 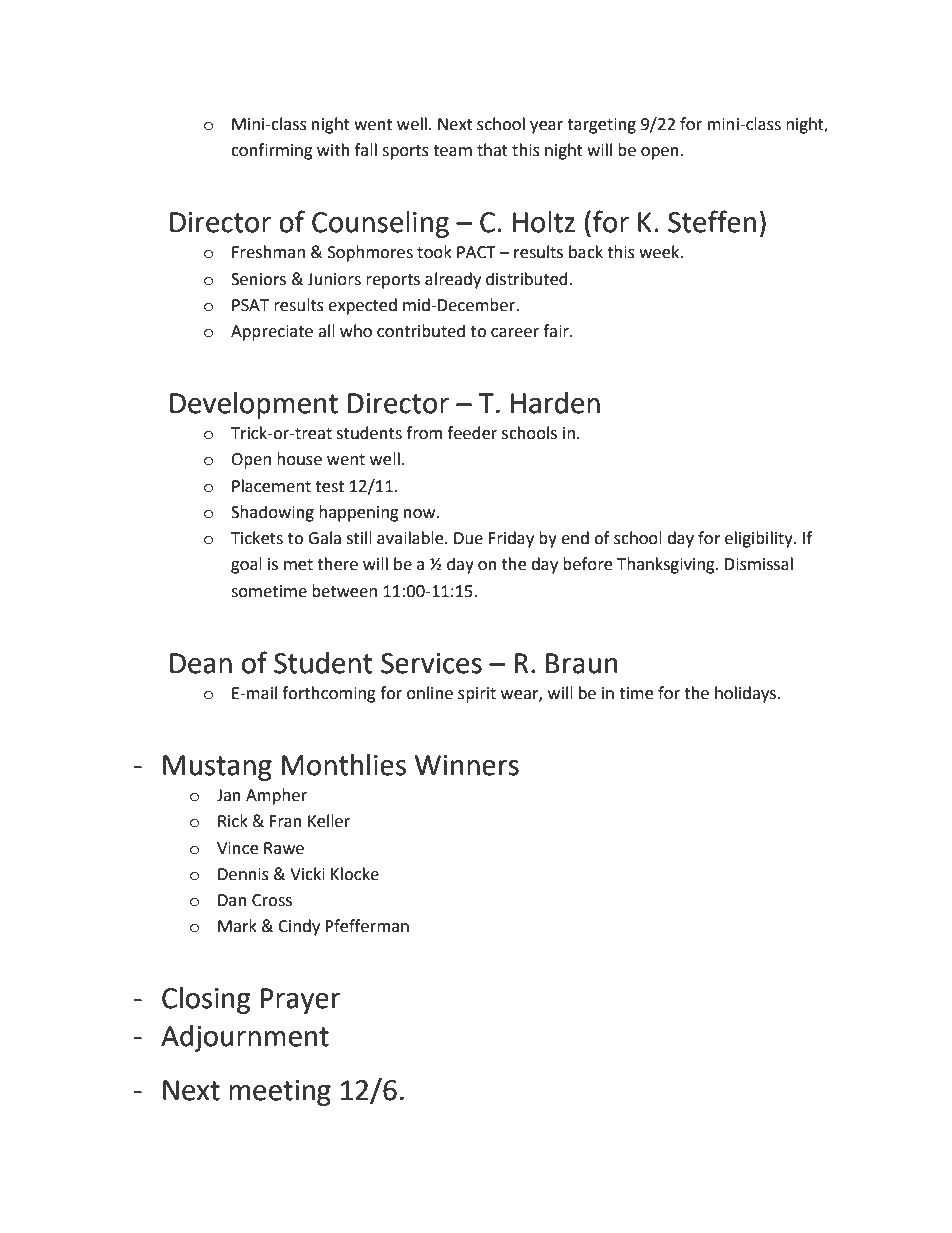 I want to click on career, so click(x=515, y=333).
